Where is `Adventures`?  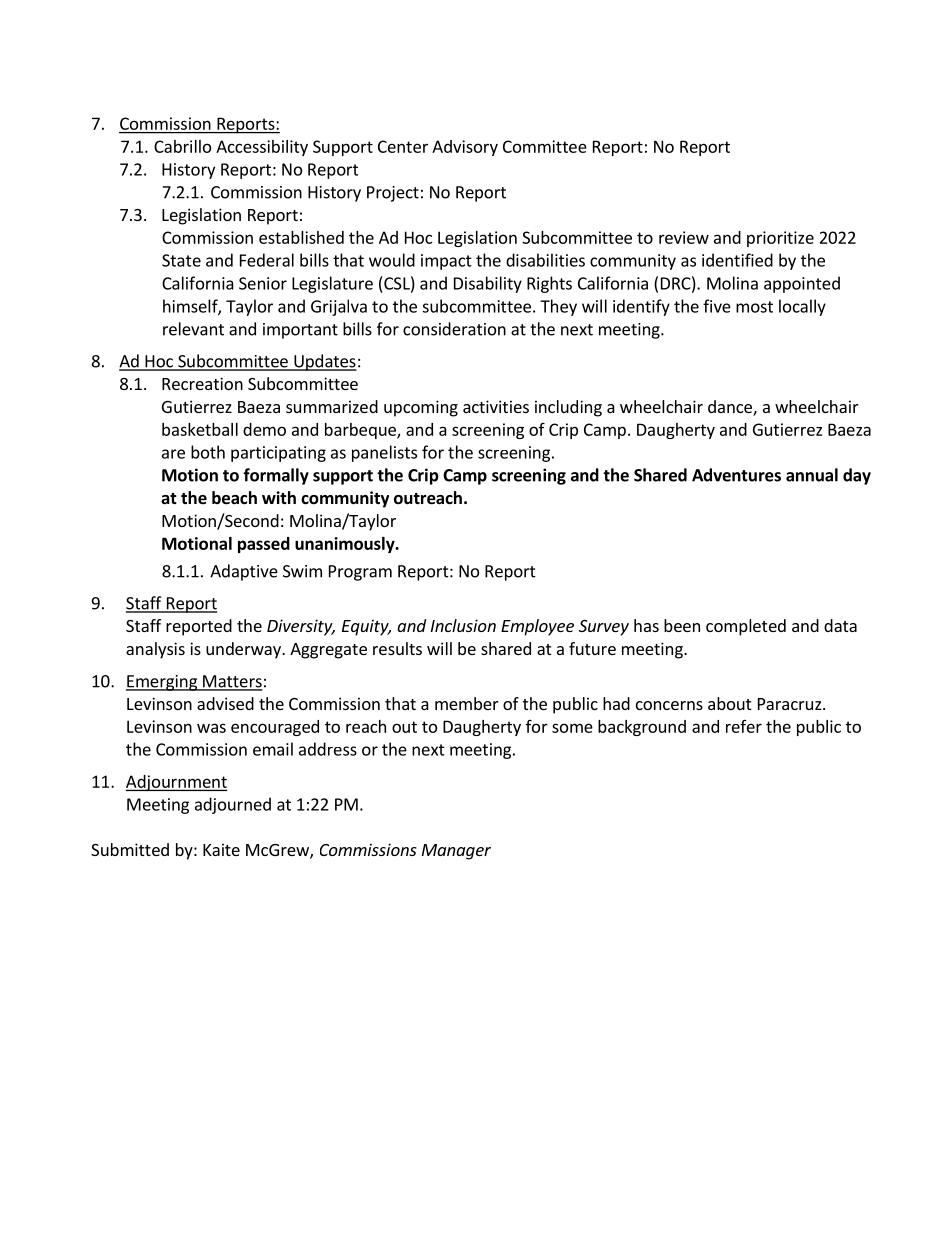
Adventures is located at coordinates (736, 475).
